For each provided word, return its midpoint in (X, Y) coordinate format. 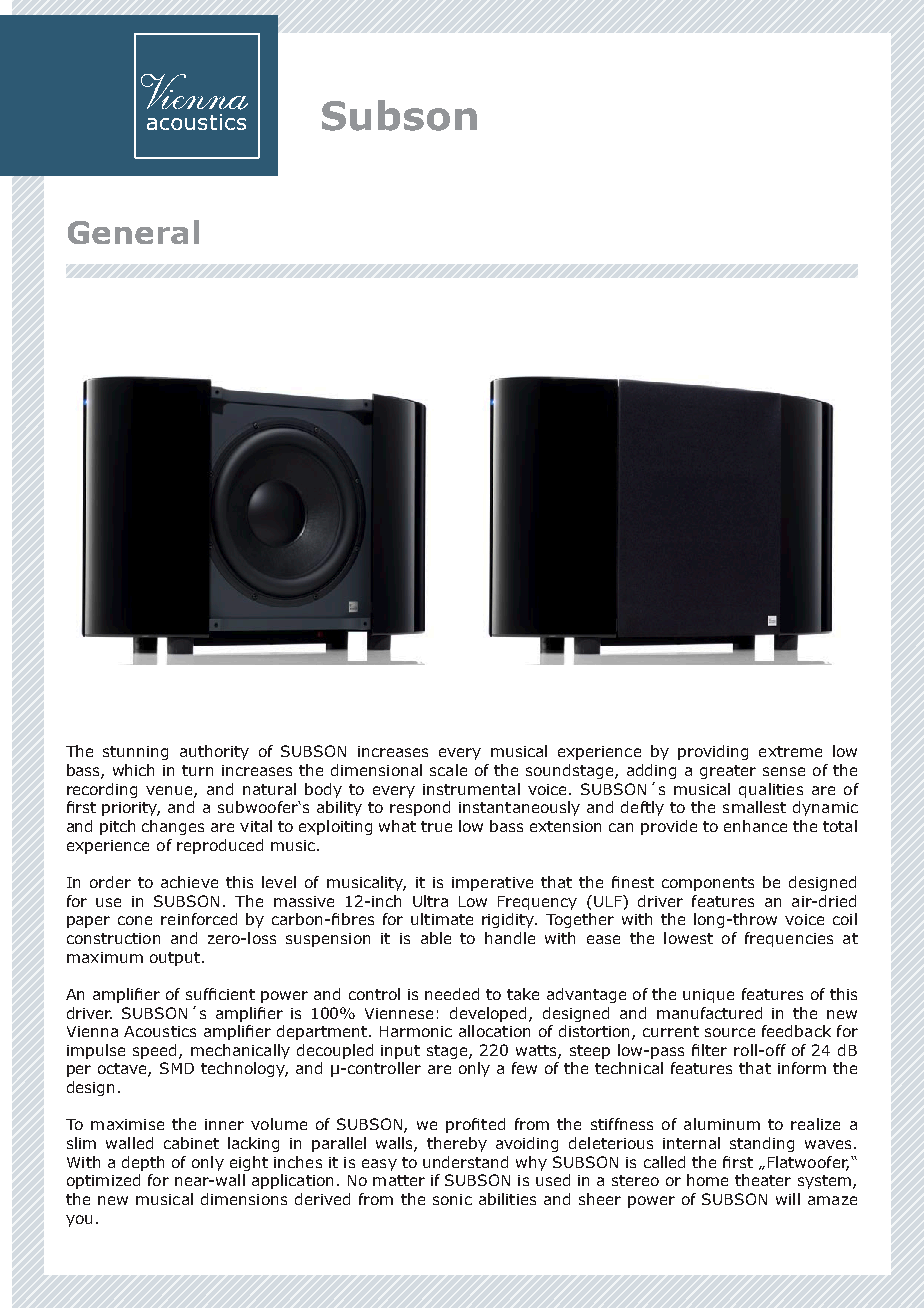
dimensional (376, 770)
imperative (492, 884)
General (133, 232)
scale (448, 770)
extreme (790, 751)
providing (713, 752)
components (708, 884)
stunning (135, 753)
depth (143, 1163)
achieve (189, 882)
